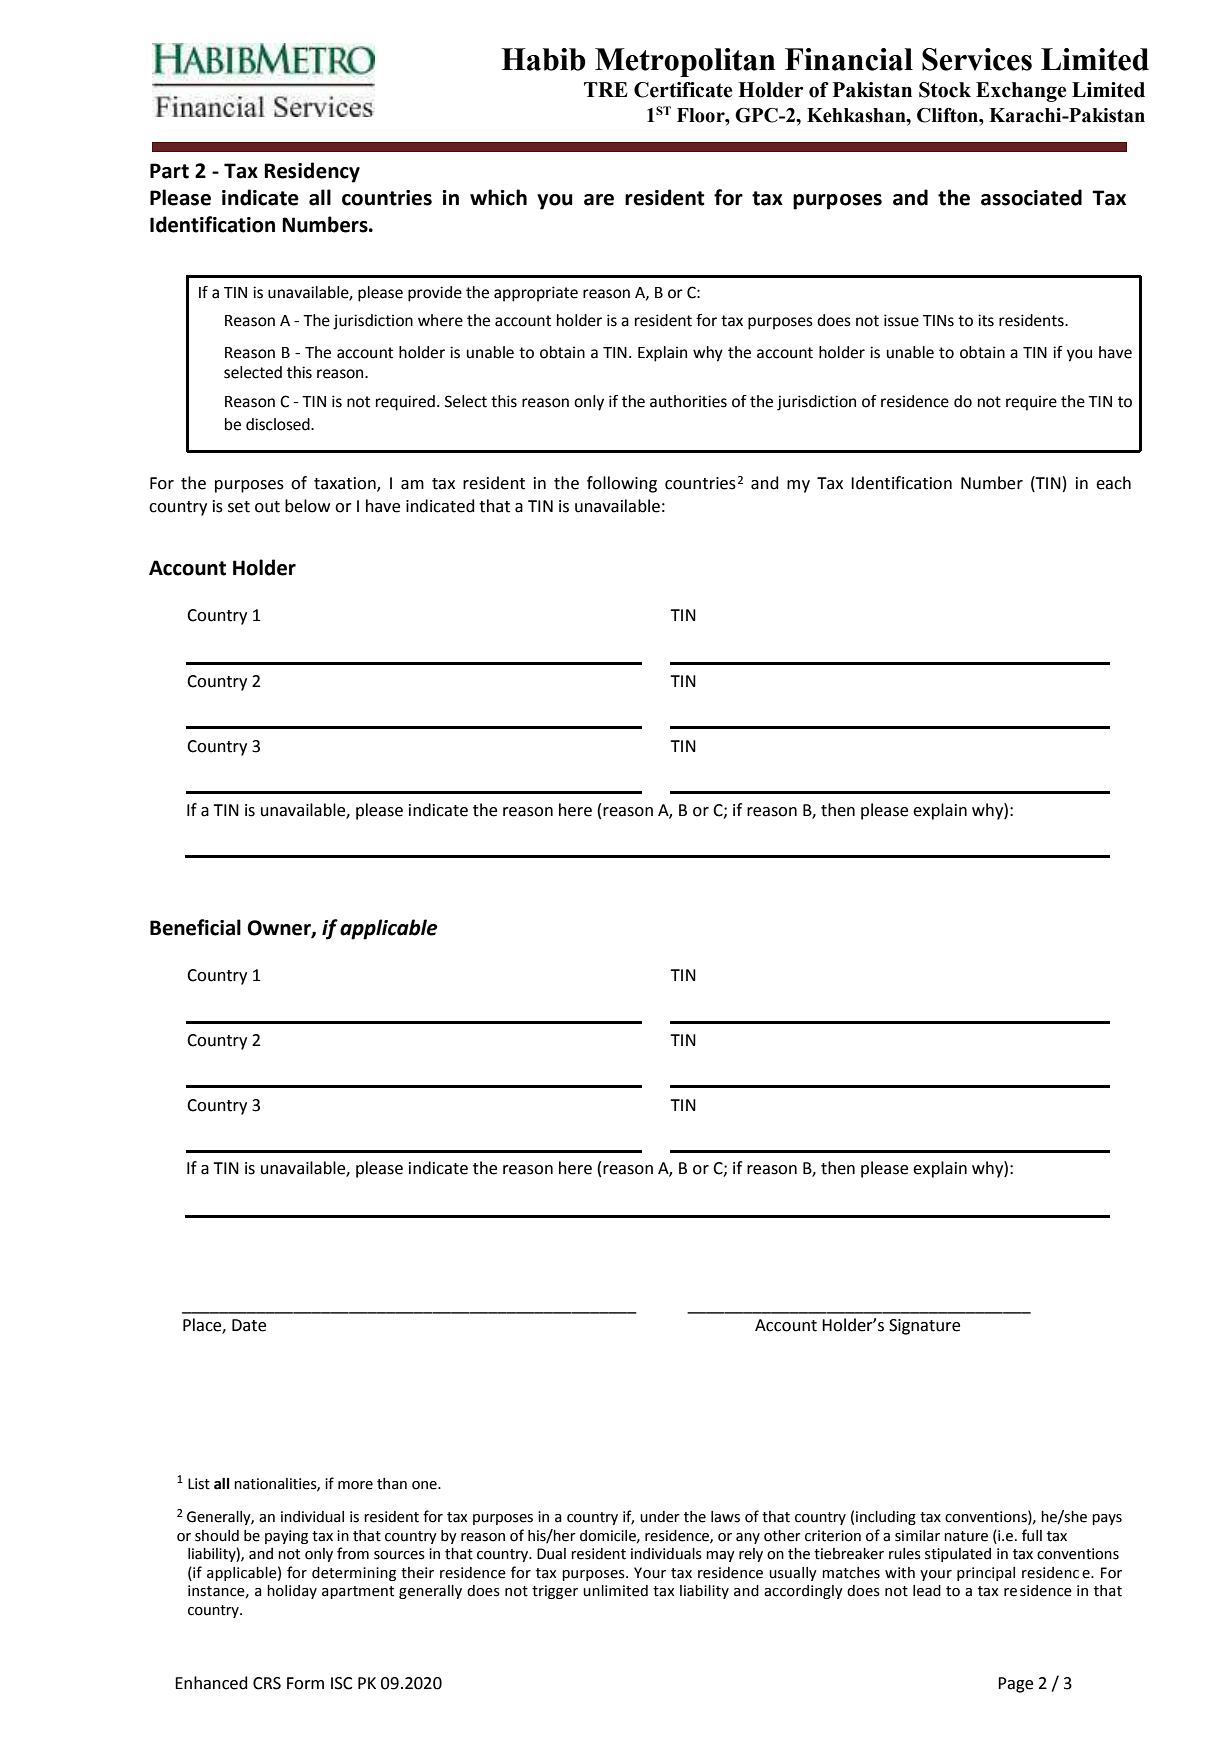 This screenshot has width=1232, height=1743. Describe the element at coordinates (292, 1592) in the screenshot. I see `holiday` at that location.
